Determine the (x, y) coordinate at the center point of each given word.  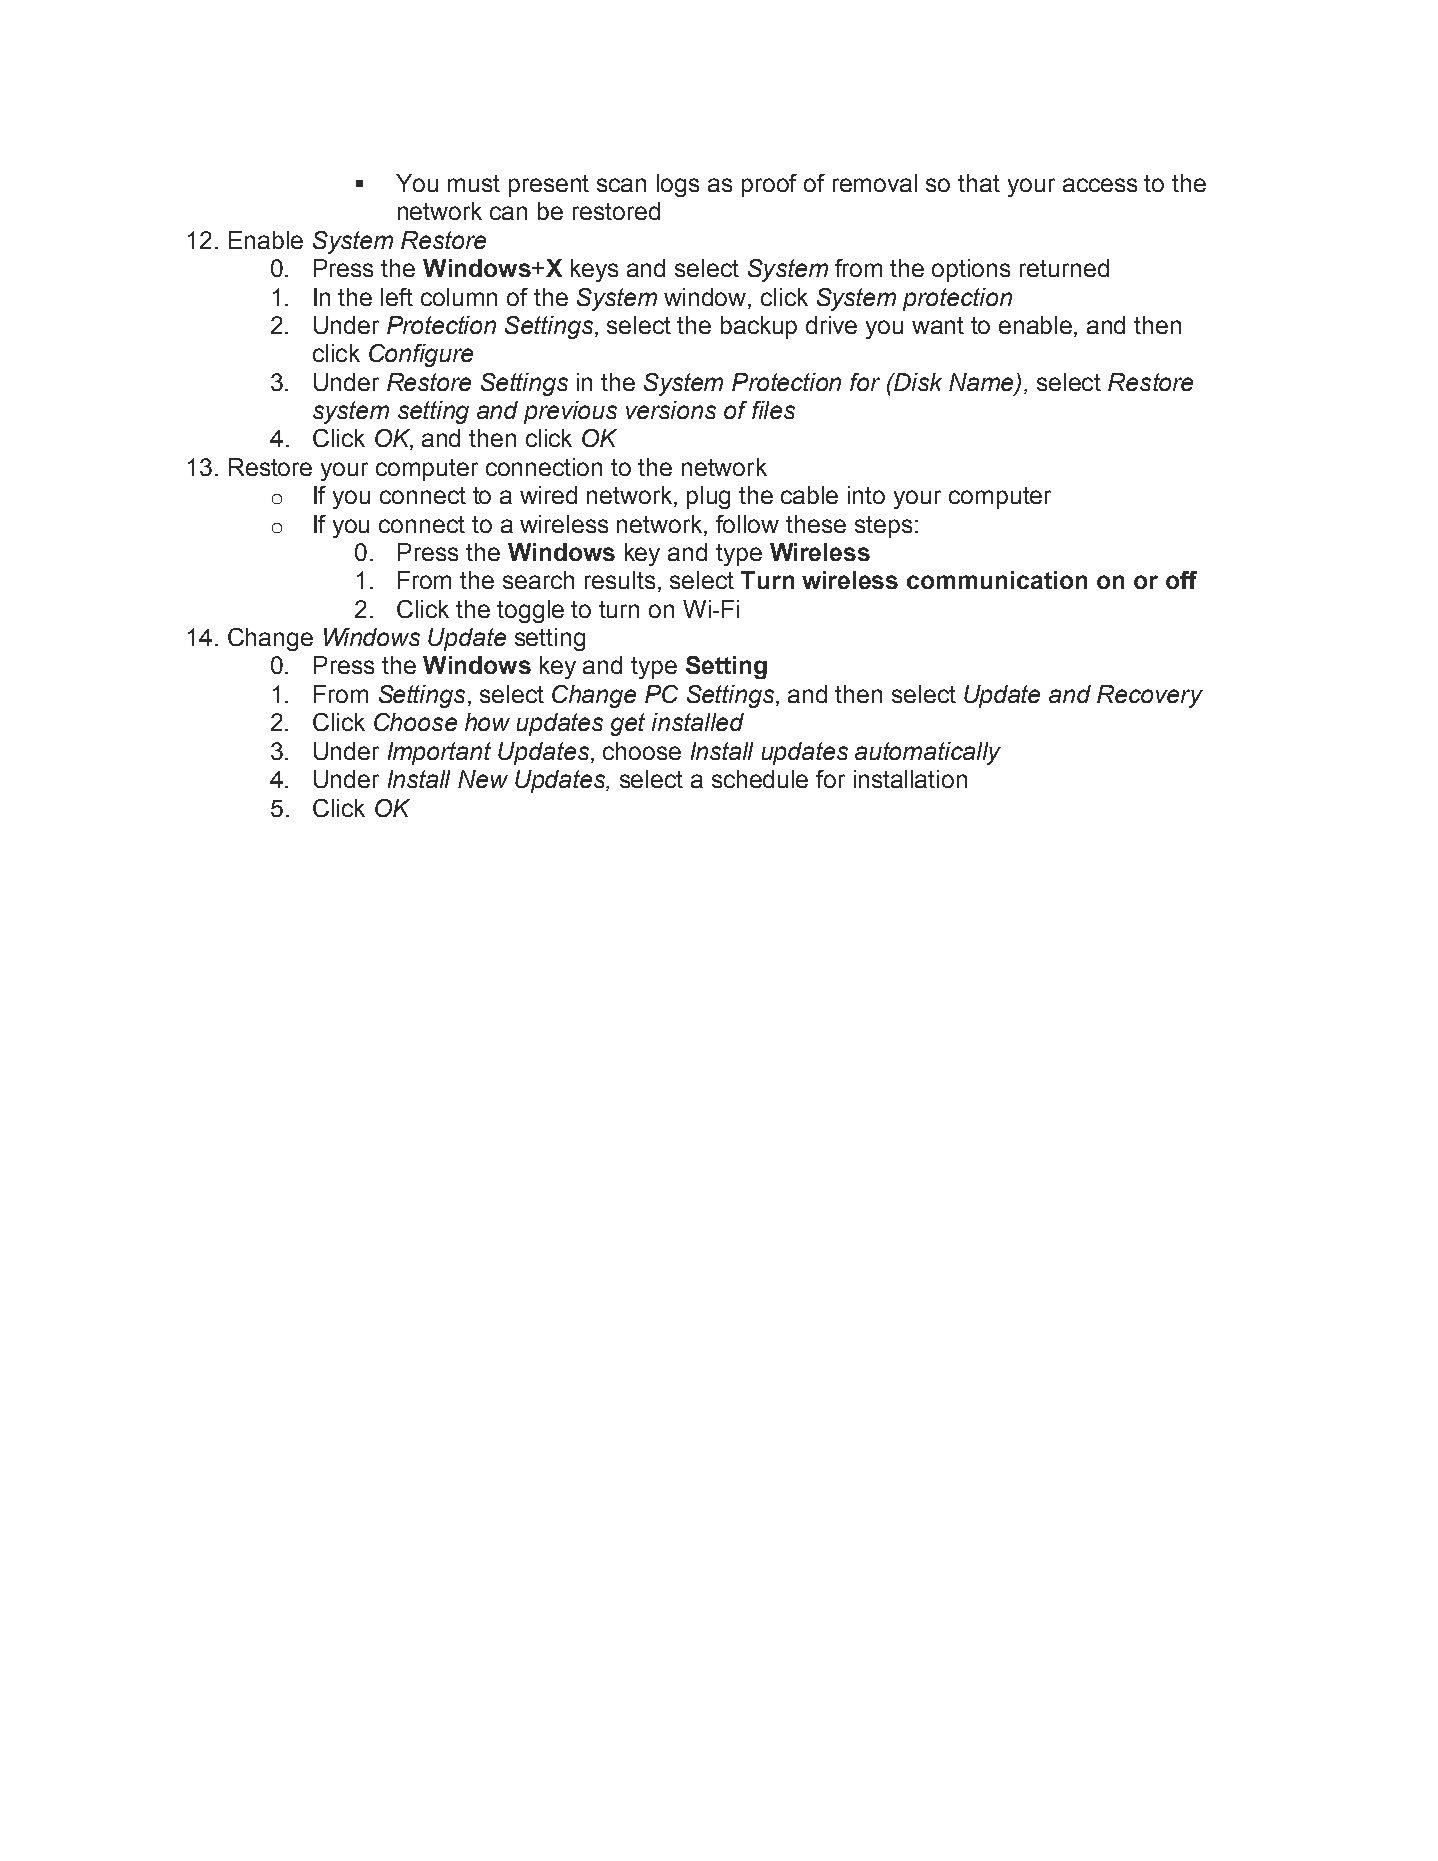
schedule (760, 779)
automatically (928, 753)
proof (769, 185)
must (474, 183)
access (1100, 185)
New (483, 779)
